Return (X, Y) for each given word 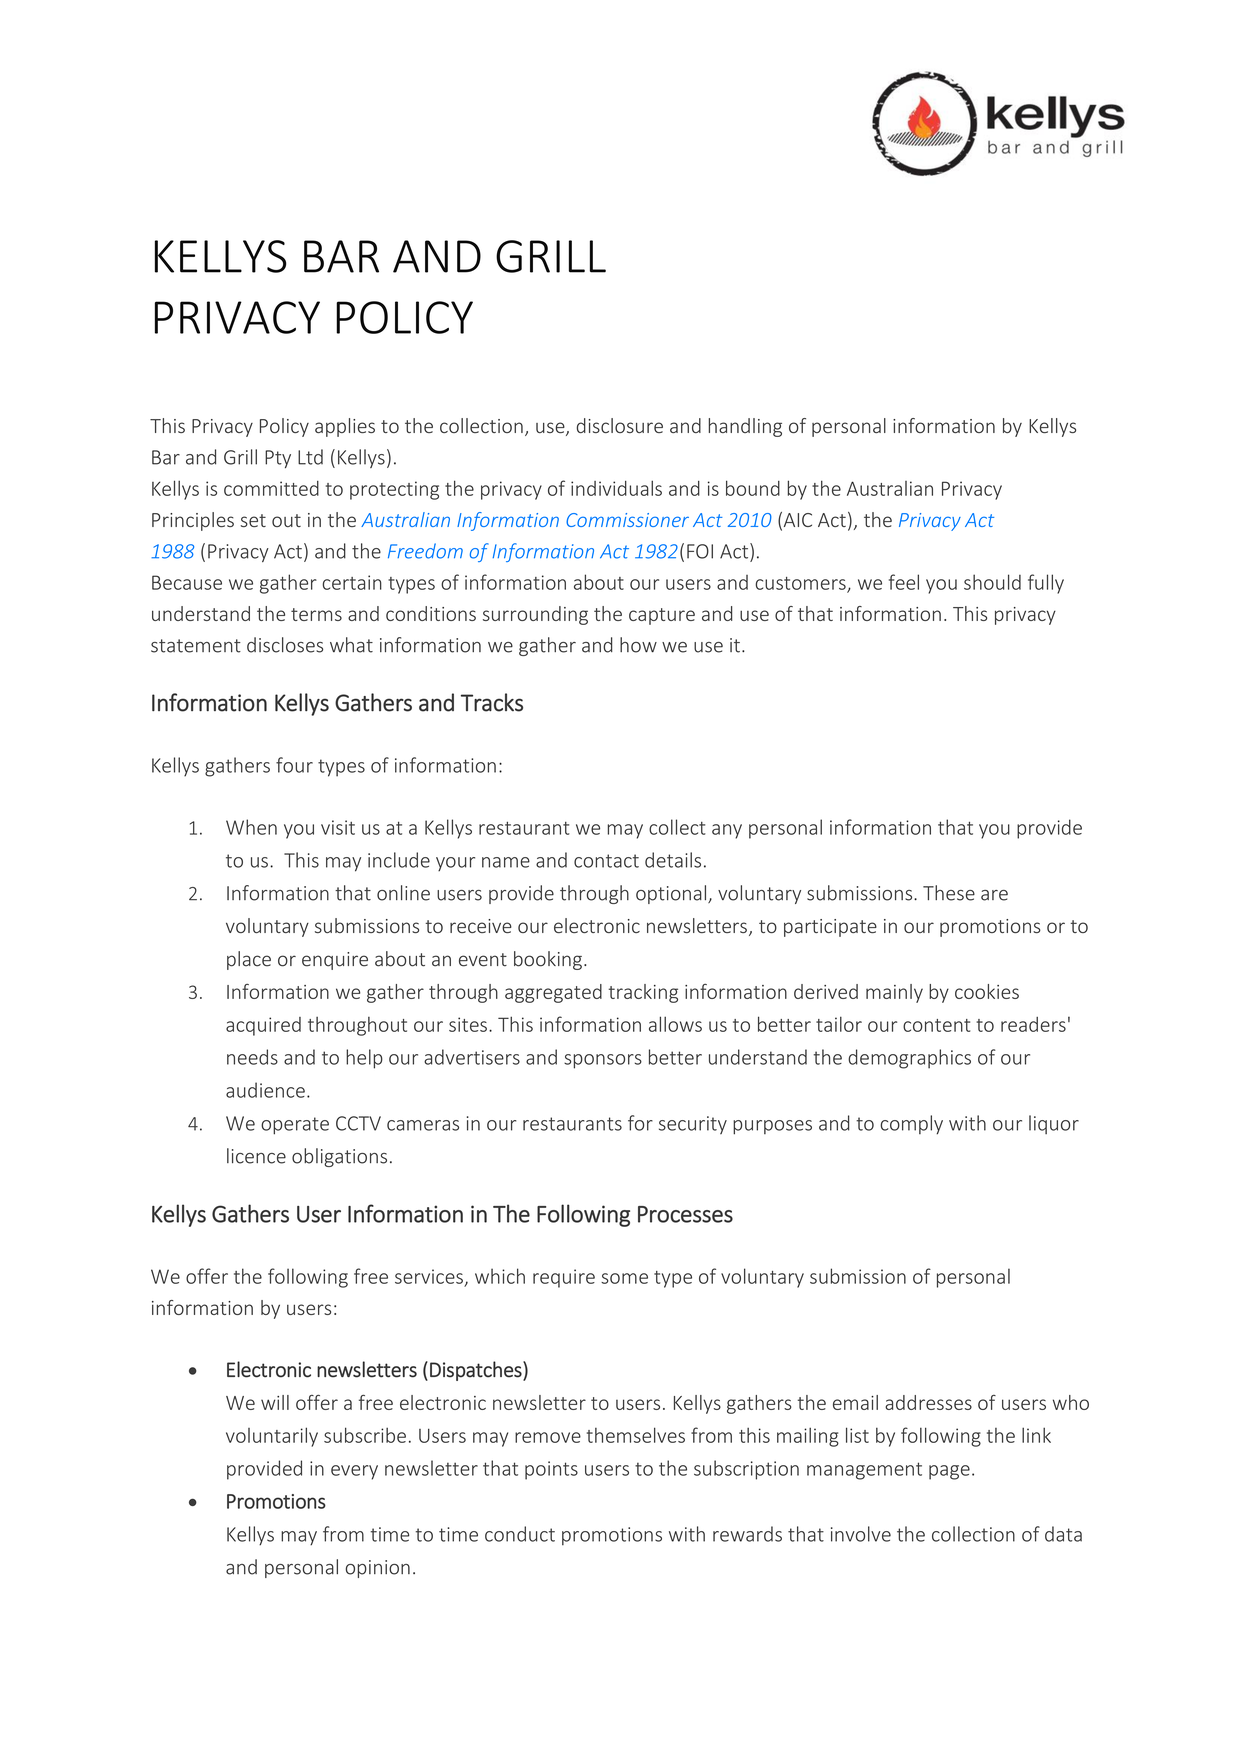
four (294, 765)
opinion (378, 1569)
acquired (263, 1026)
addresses (928, 1402)
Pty (278, 459)
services (429, 1276)
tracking (643, 993)
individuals (616, 488)
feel (904, 582)
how (638, 645)
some (624, 1278)
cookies (987, 991)
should (992, 582)
